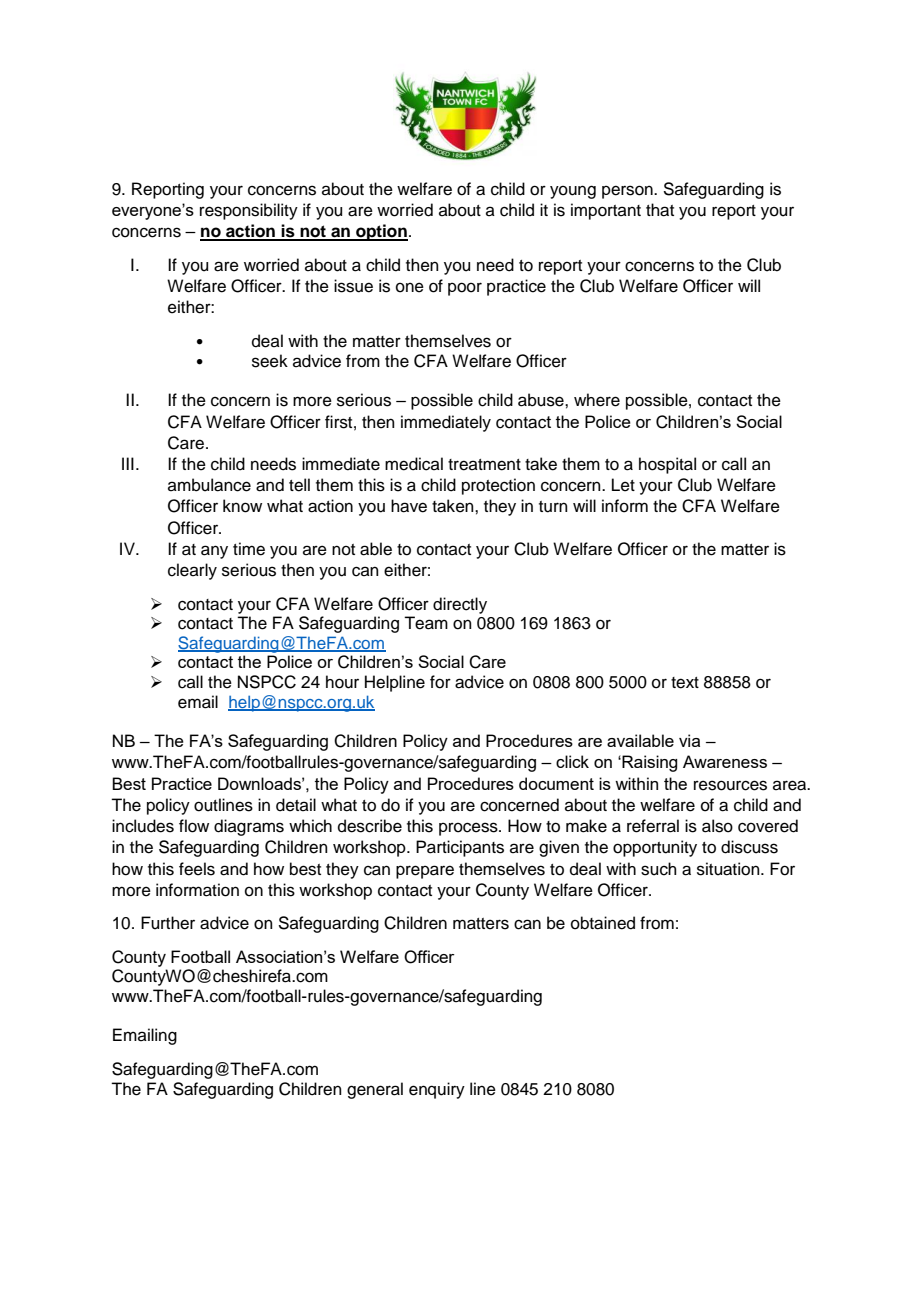 This screenshot has width=924, height=1308. What do you see at coordinates (660, 210) in the screenshot?
I see `that` at bounding box center [660, 210].
